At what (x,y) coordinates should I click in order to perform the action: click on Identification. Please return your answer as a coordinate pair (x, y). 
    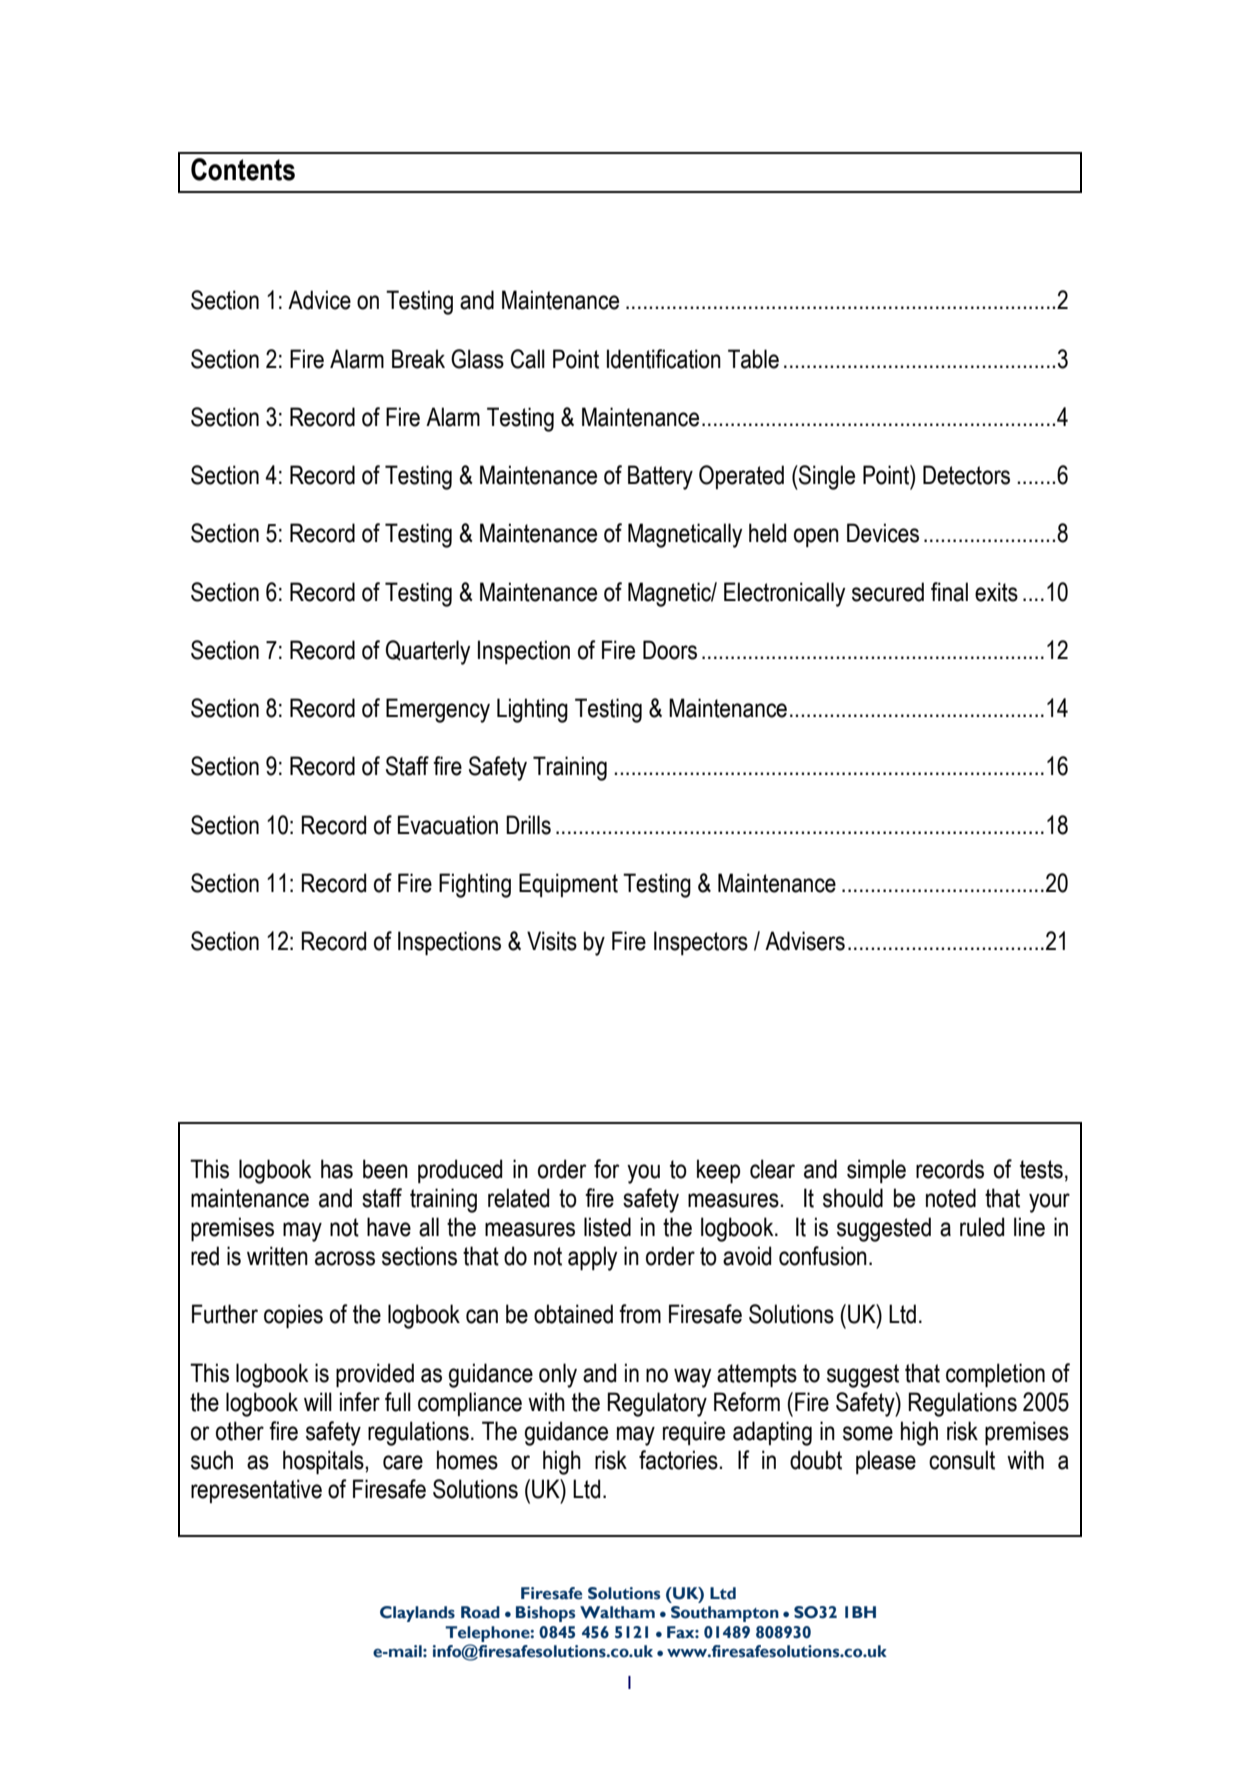
    Looking at the image, I should click on (664, 359).
